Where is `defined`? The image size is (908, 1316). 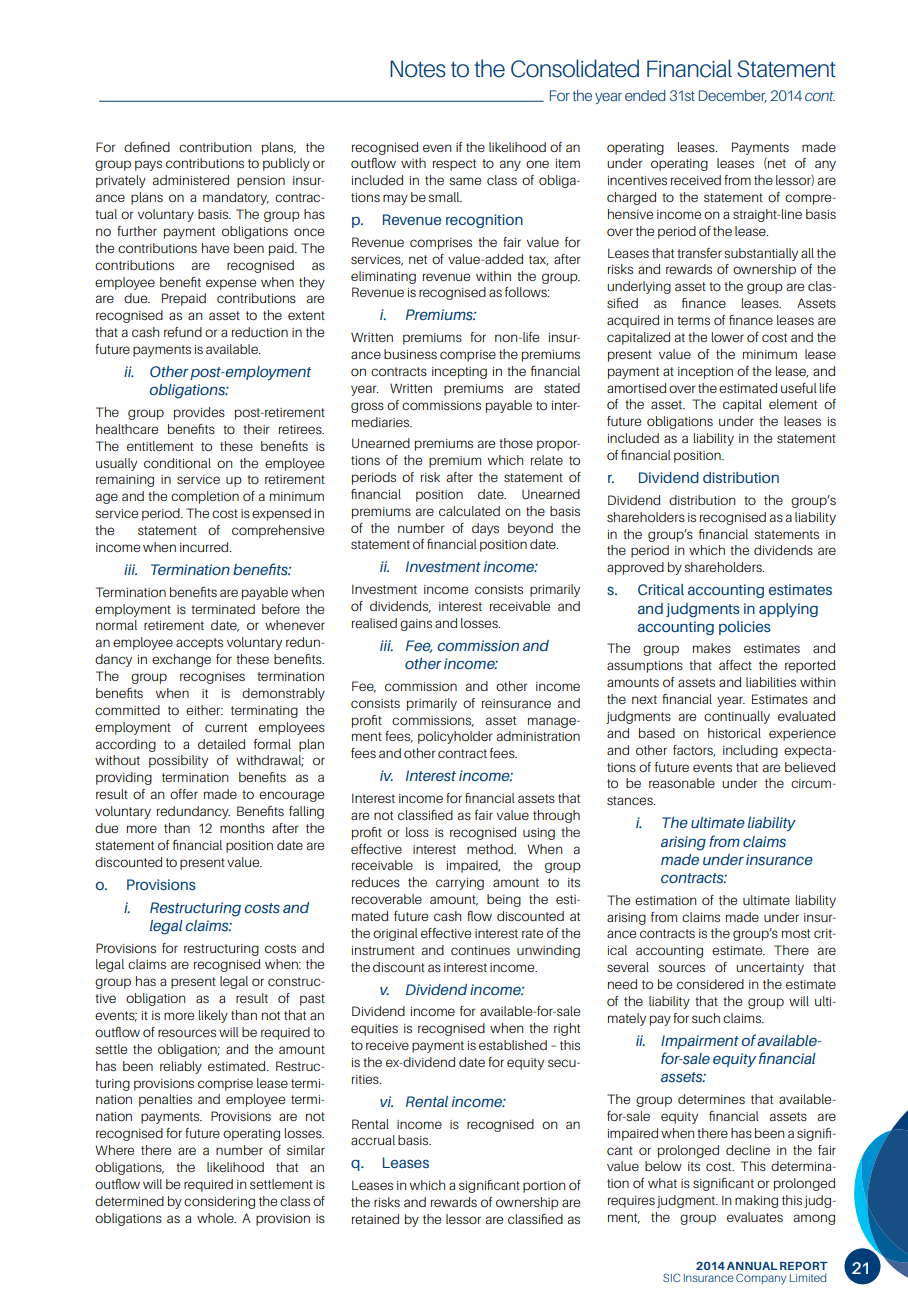
defined is located at coordinates (147, 147).
